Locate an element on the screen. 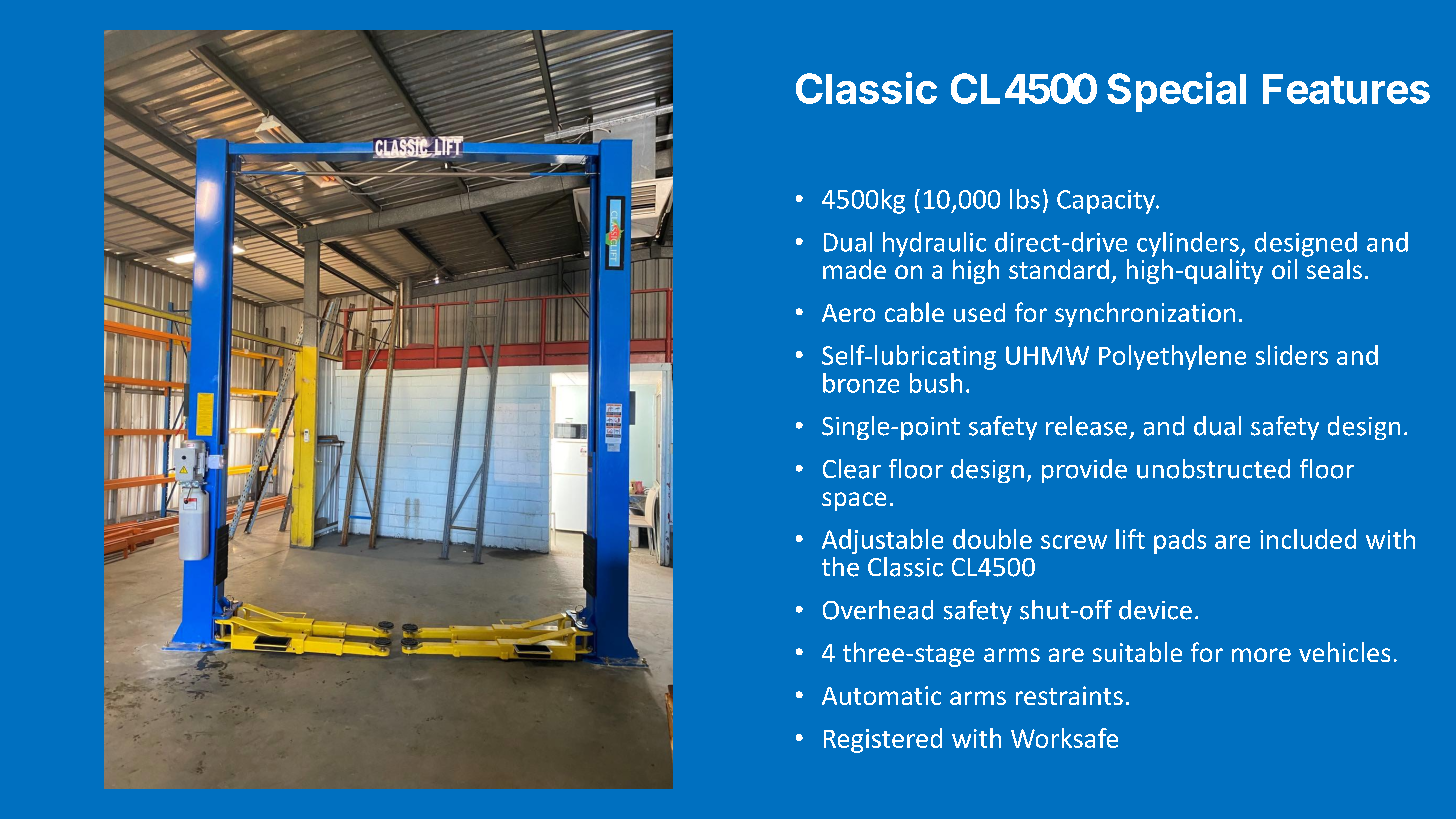 This screenshot has width=1456, height=819. provide is located at coordinates (1084, 471).
